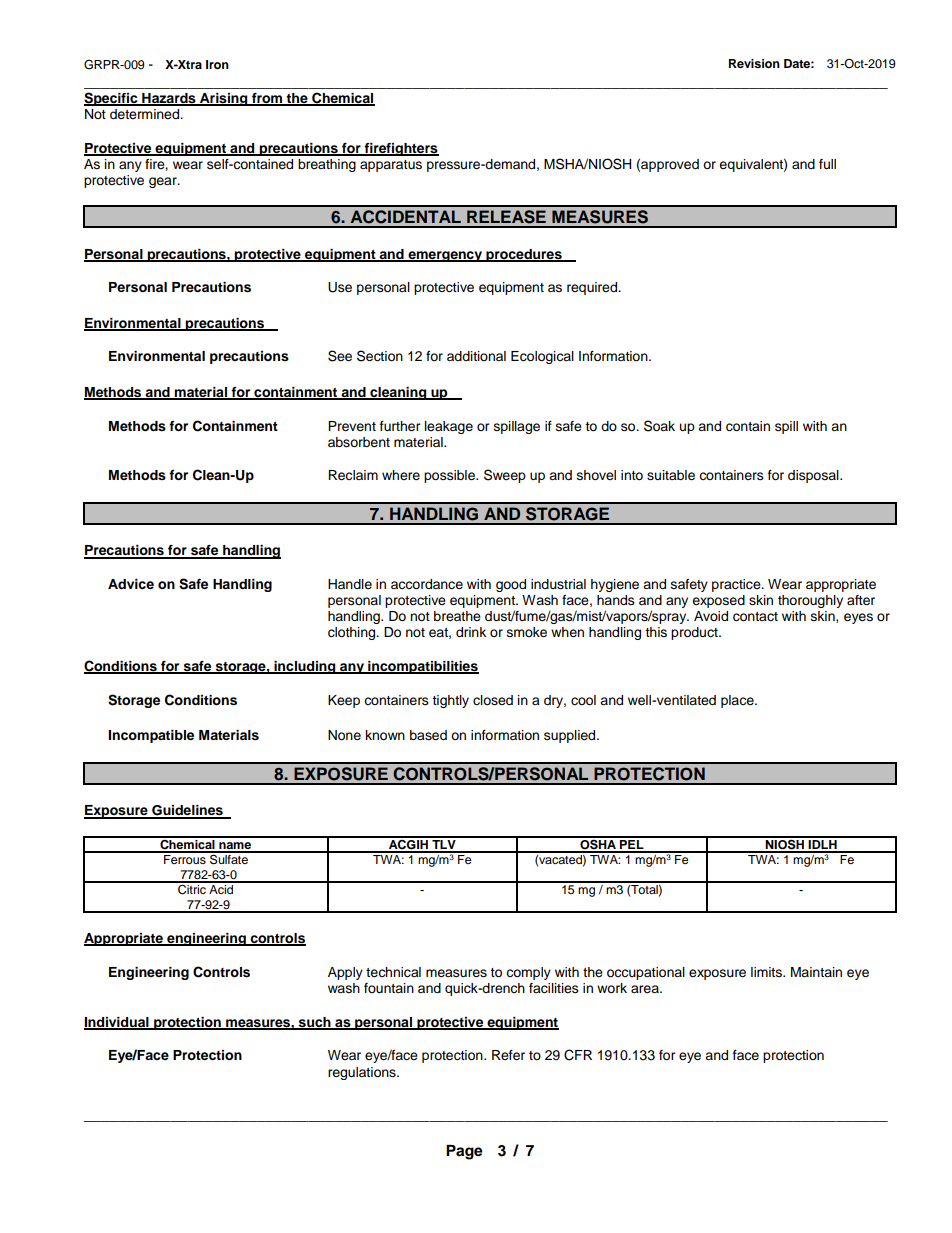 The width and height of the page is (952, 1233). Describe the element at coordinates (391, 166) in the page. I see `apparatus` at that location.
